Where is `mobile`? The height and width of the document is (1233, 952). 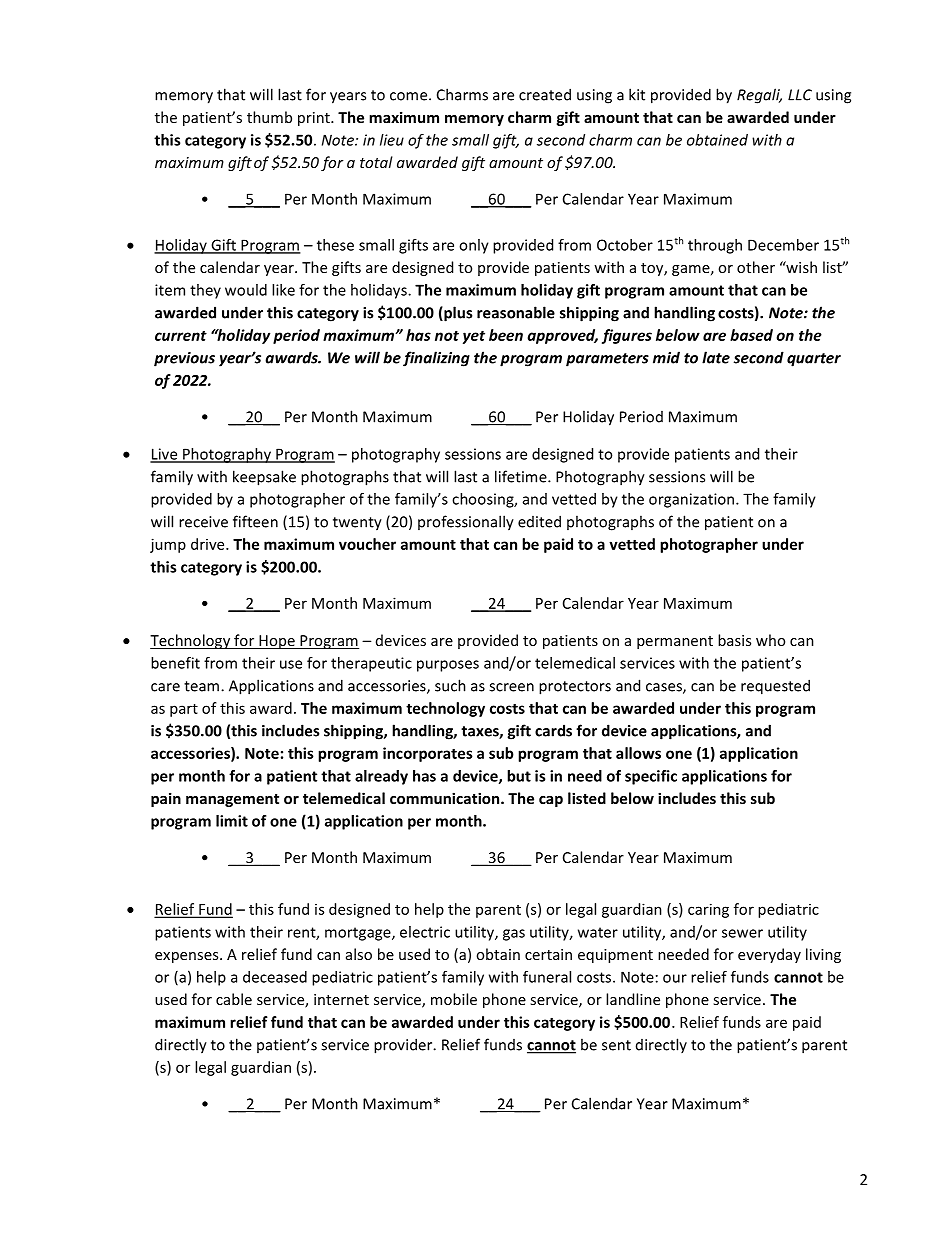 mobile is located at coordinates (454, 999).
